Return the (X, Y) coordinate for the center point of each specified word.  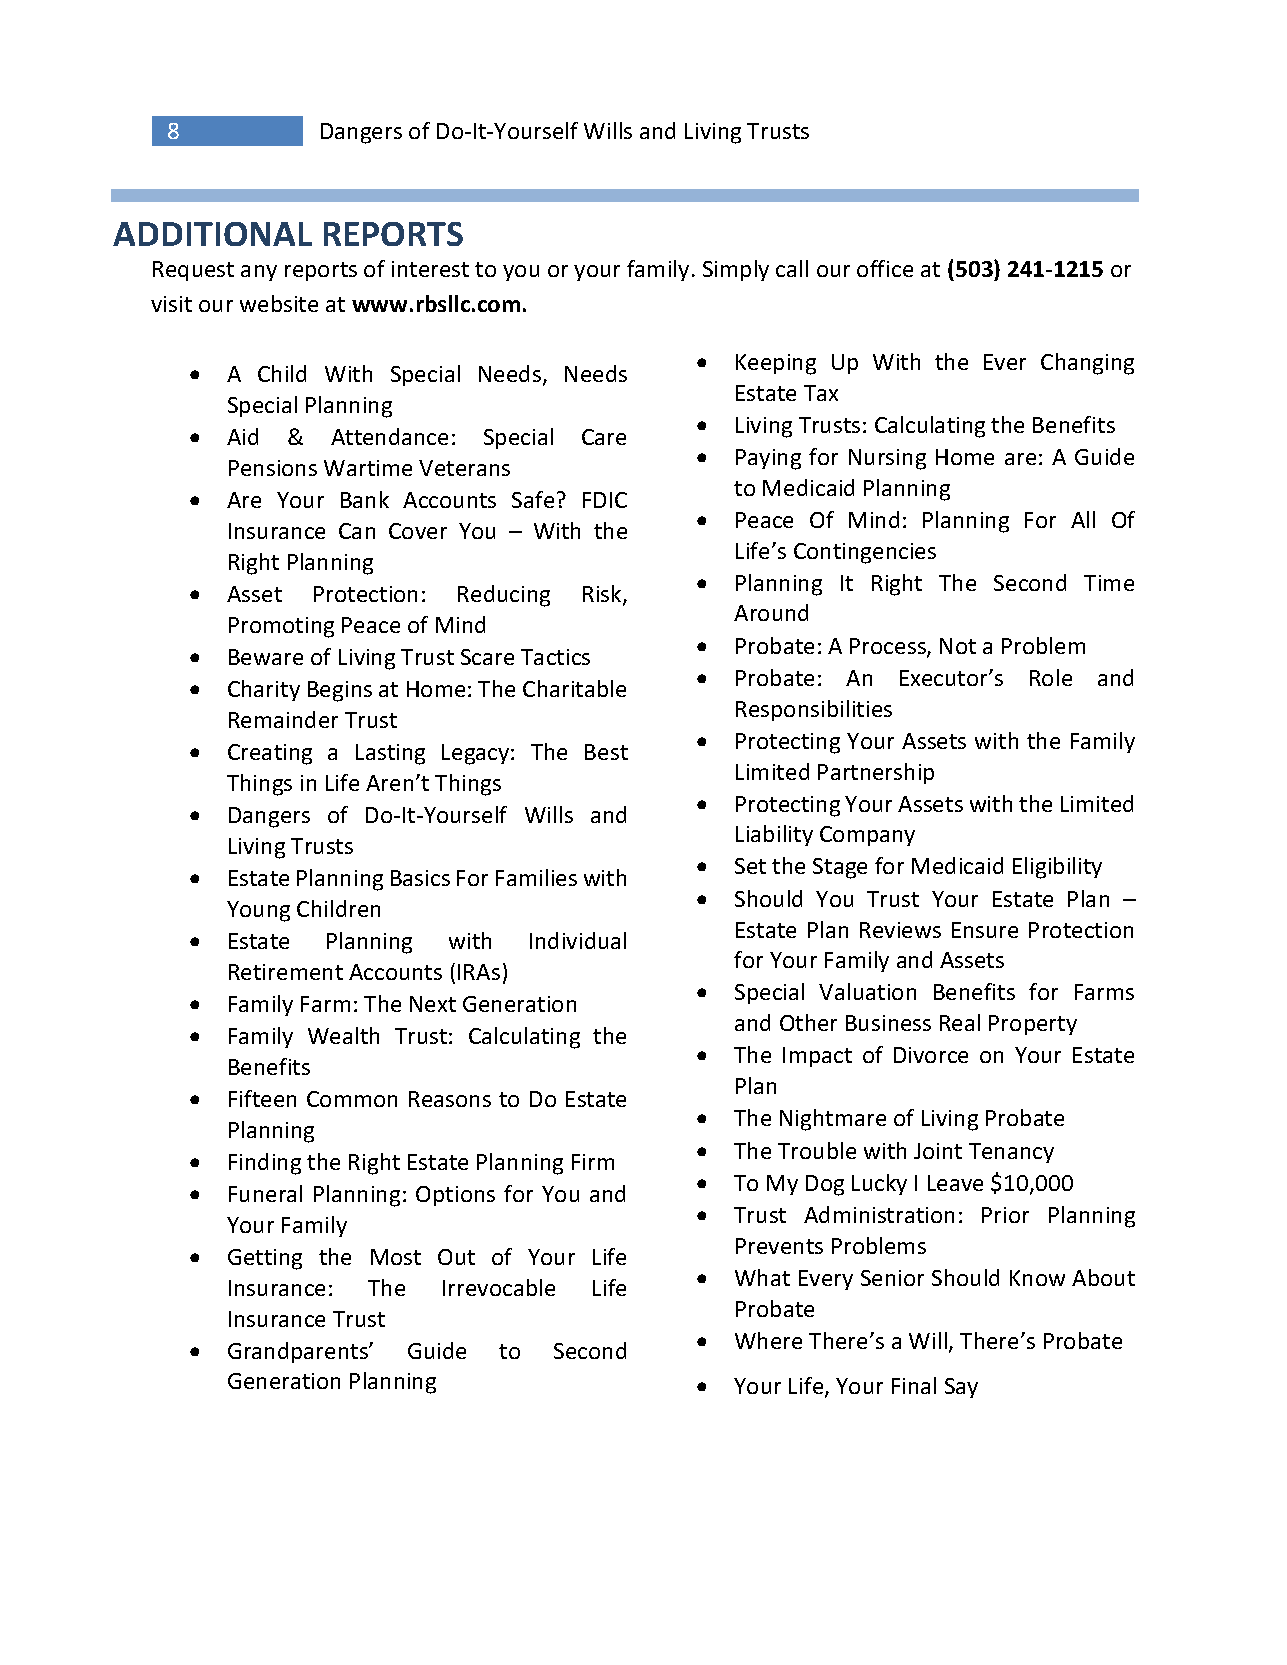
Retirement (286, 972)
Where (768, 1340)
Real (960, 1022)
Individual (578, 940)
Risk (603, 595)
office (885, 268)
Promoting (281, 627)
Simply (736, 270)
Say (961, 1388)
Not (958, 646)
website (279, 303)
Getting (265, 1259)
